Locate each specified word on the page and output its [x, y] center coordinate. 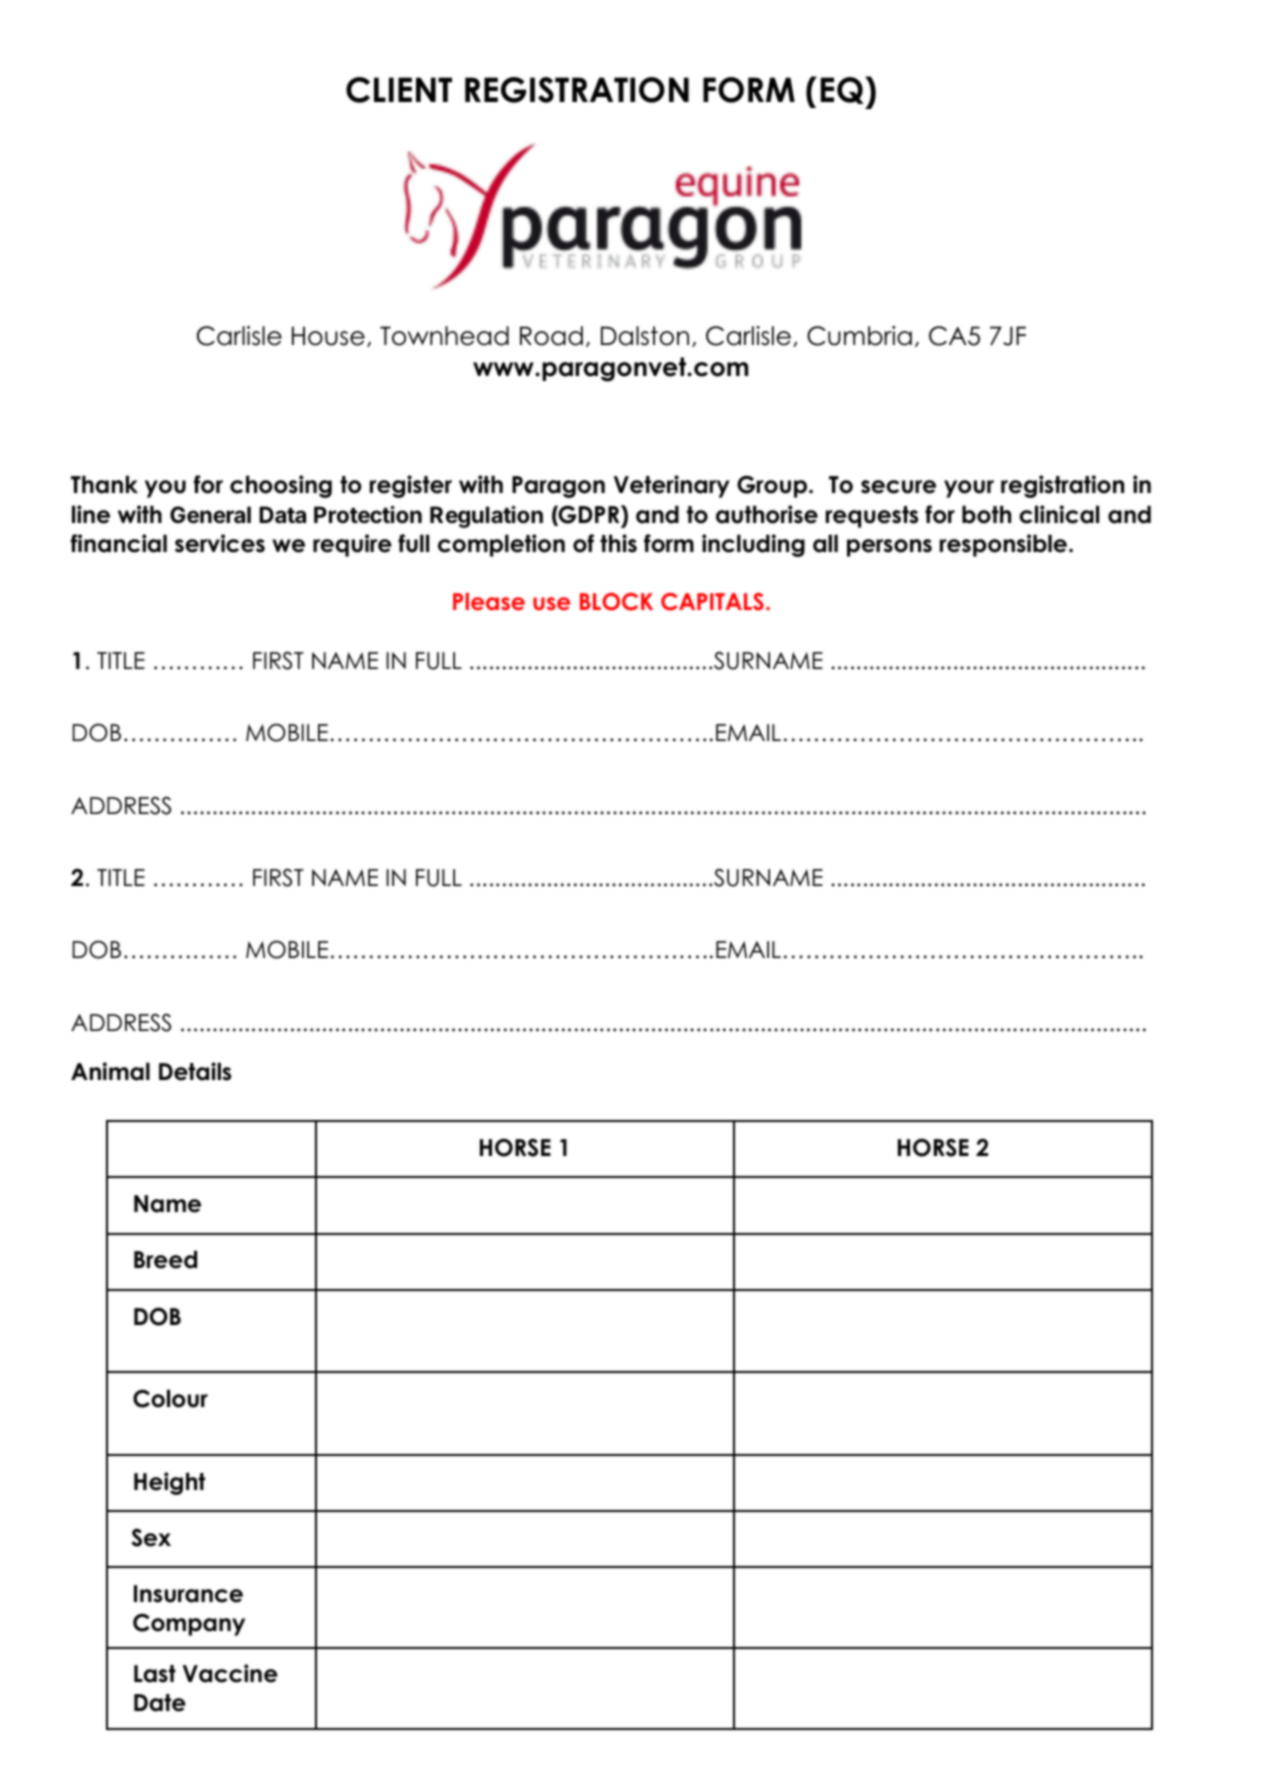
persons [889, 548]
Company [189, 1624]
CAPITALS [712, 602]
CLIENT [399, 90]
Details [195, 1071]
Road [551, 336]
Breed [165, 1259]
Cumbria [859, 336]
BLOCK [616, 602]
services [220, 543]
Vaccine [230, 1673]
